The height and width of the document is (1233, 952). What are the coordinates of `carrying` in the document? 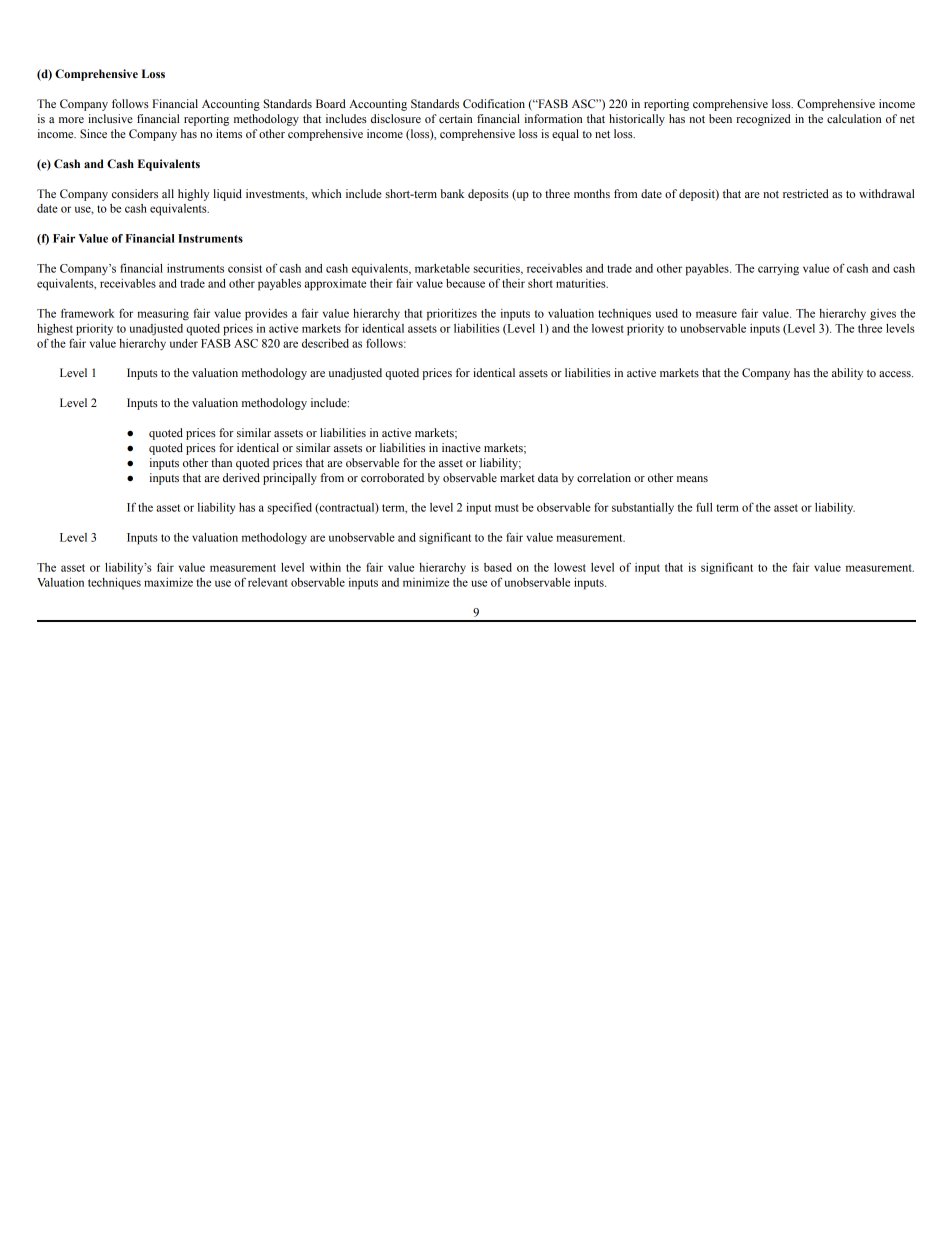 It's located at (778, 270).
